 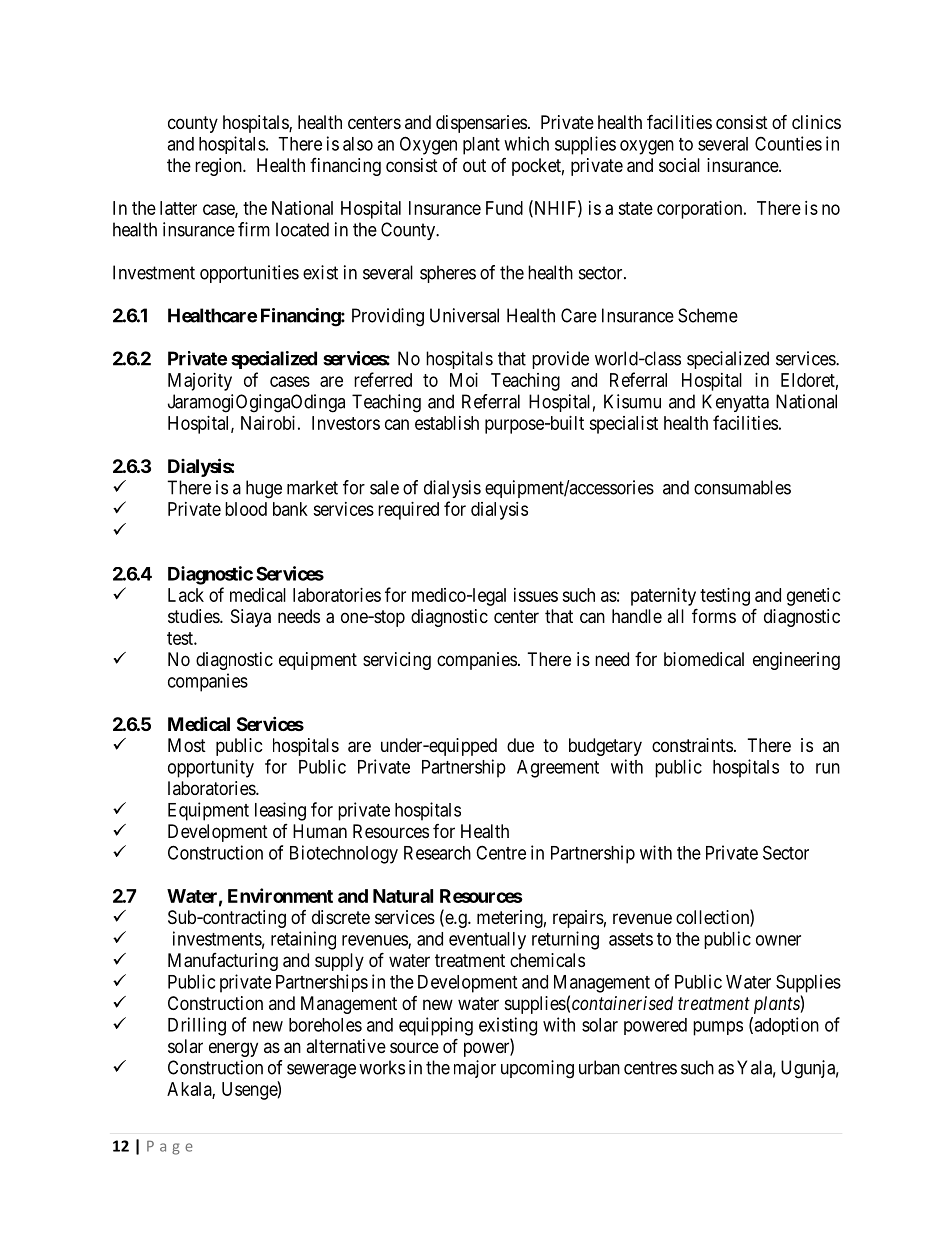 I want to click on region, so click(x=219, y=167).
